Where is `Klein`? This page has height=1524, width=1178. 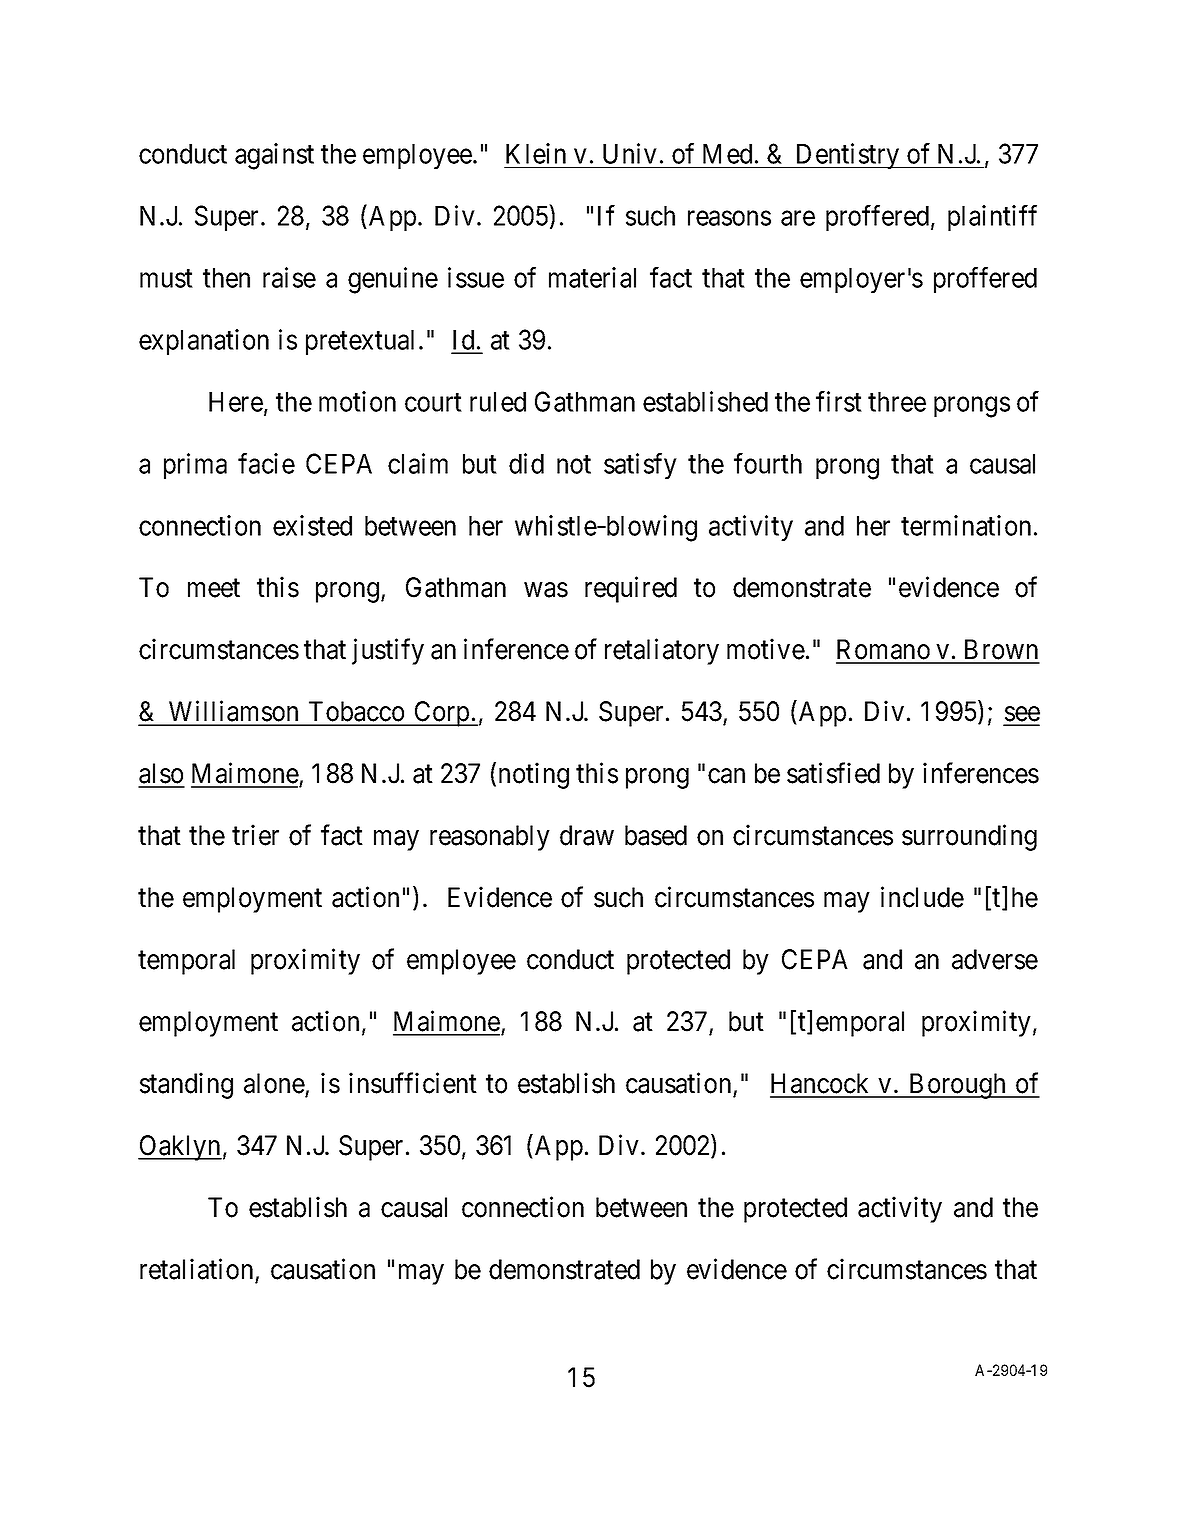
Klein is located at coordinates (536, 153).
